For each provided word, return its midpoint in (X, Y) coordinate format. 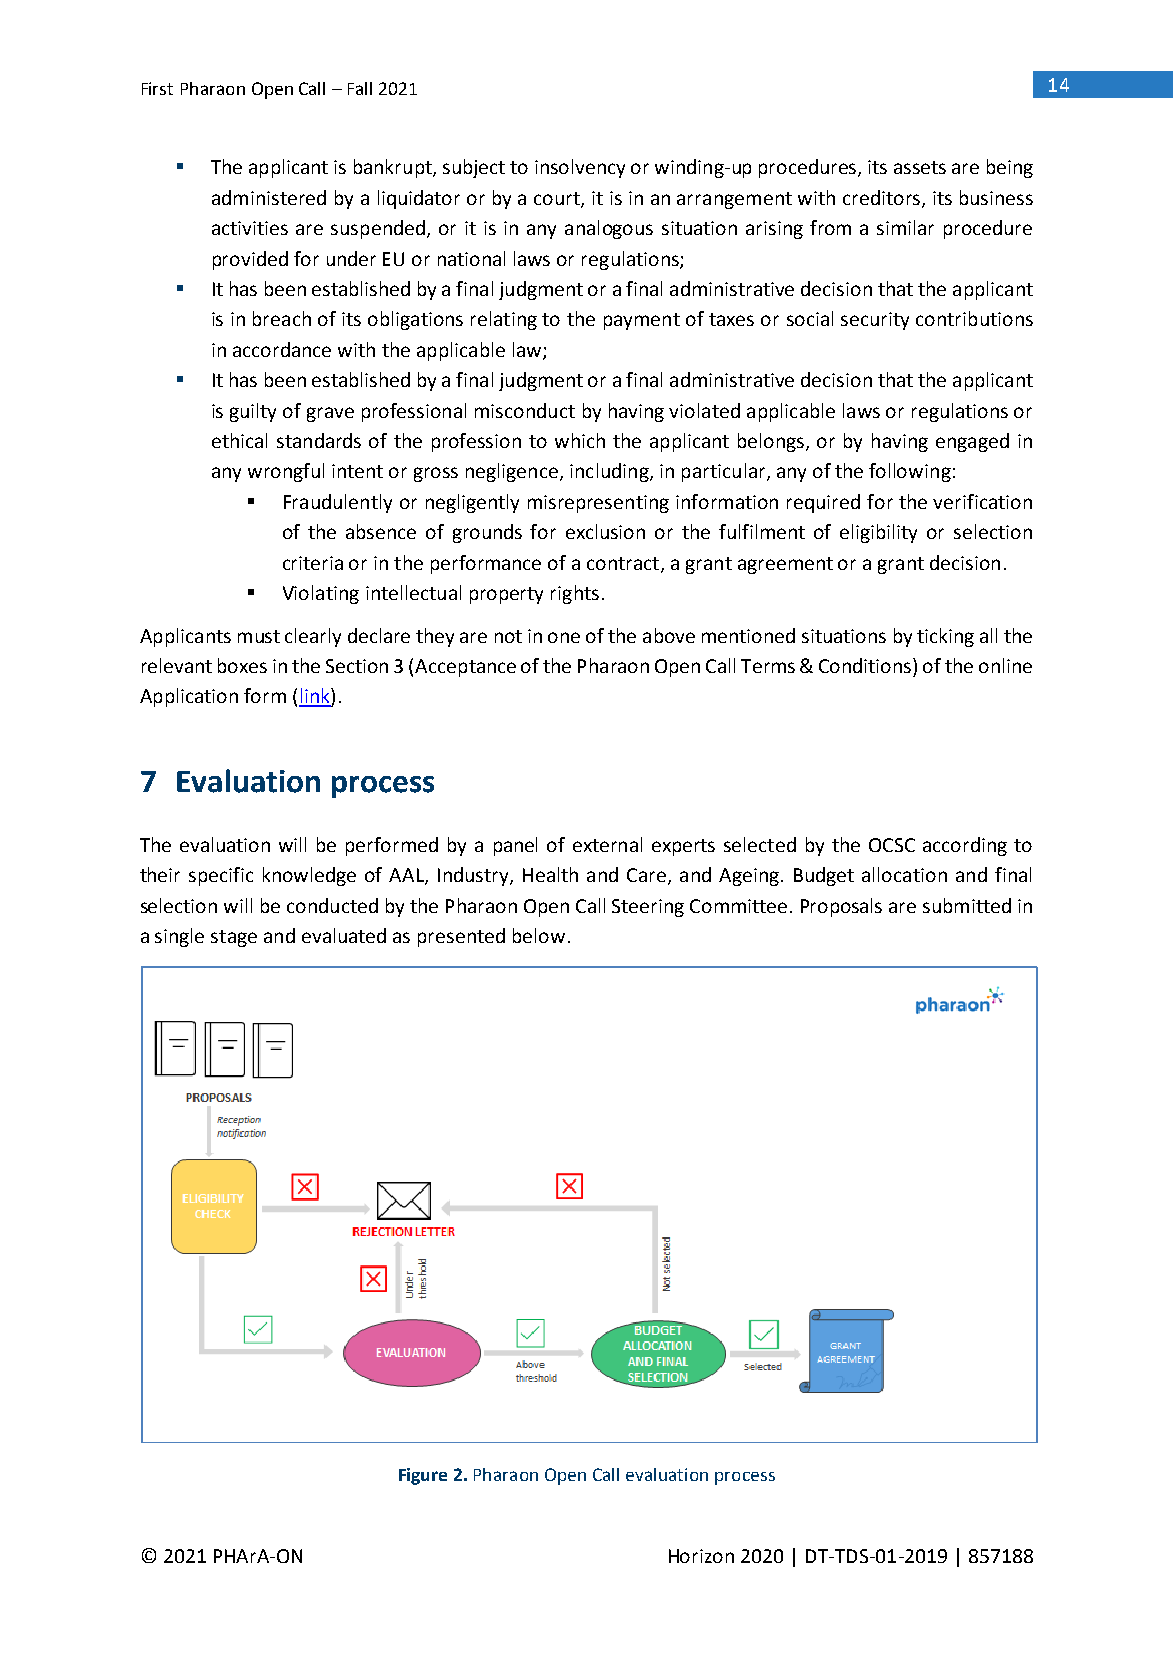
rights (575, 594)
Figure (423, 1476)
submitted (967, 905)
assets (920, 167)
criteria (313, 563)
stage (234, 938)
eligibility (878, 533)
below (539, 935)
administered (269, 197)
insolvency (580, 168)
